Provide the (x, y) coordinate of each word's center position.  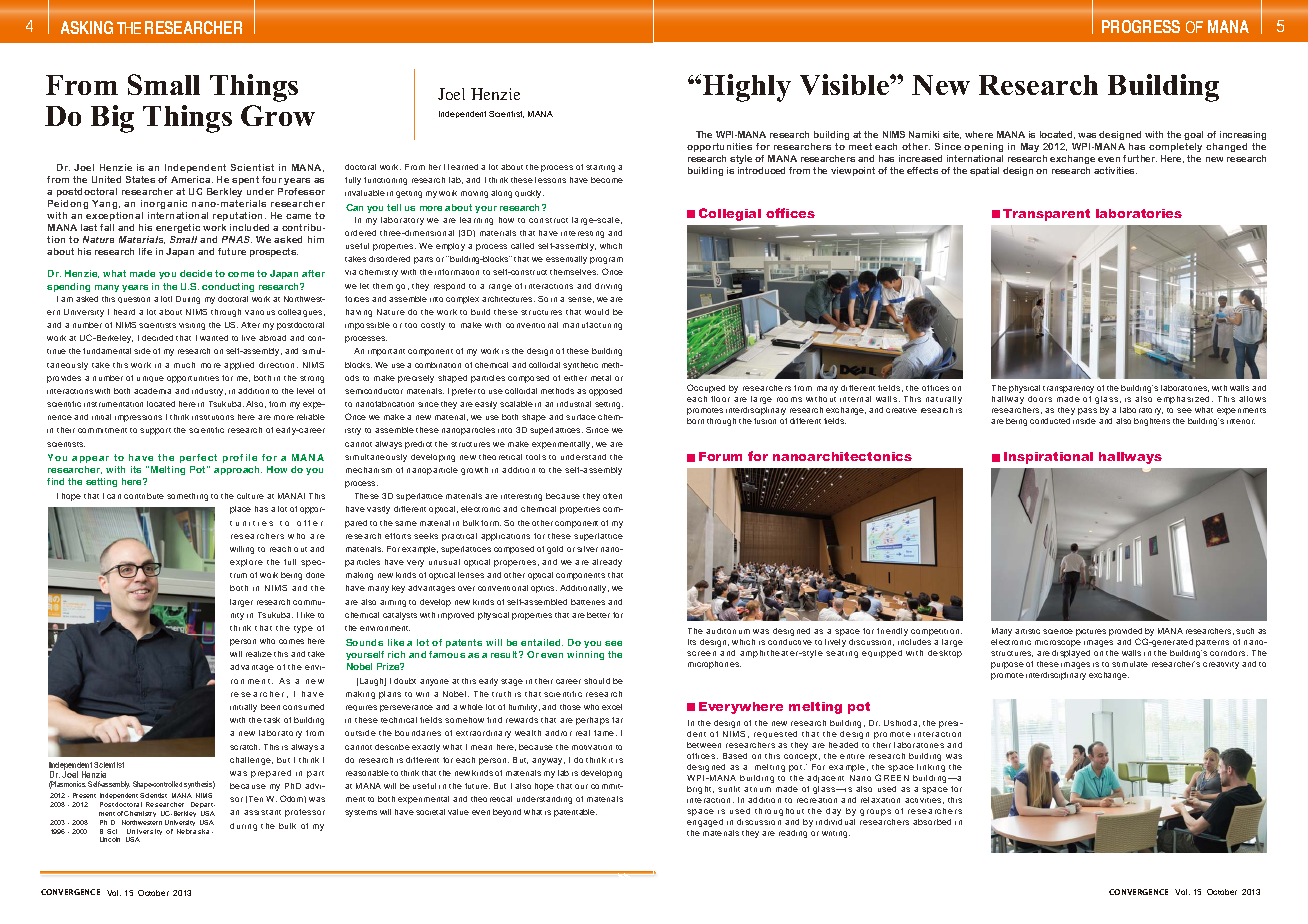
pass (1087, 411)
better (598, 615)
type (303, 629)
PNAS (237, 239)
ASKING (87, 27)
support (155, 431)
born (695, 421)
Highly (747, 88)
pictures (1091, 632)
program (606, 260)
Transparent (1046, 215)
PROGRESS (1141, 26)
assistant (262, 812)
